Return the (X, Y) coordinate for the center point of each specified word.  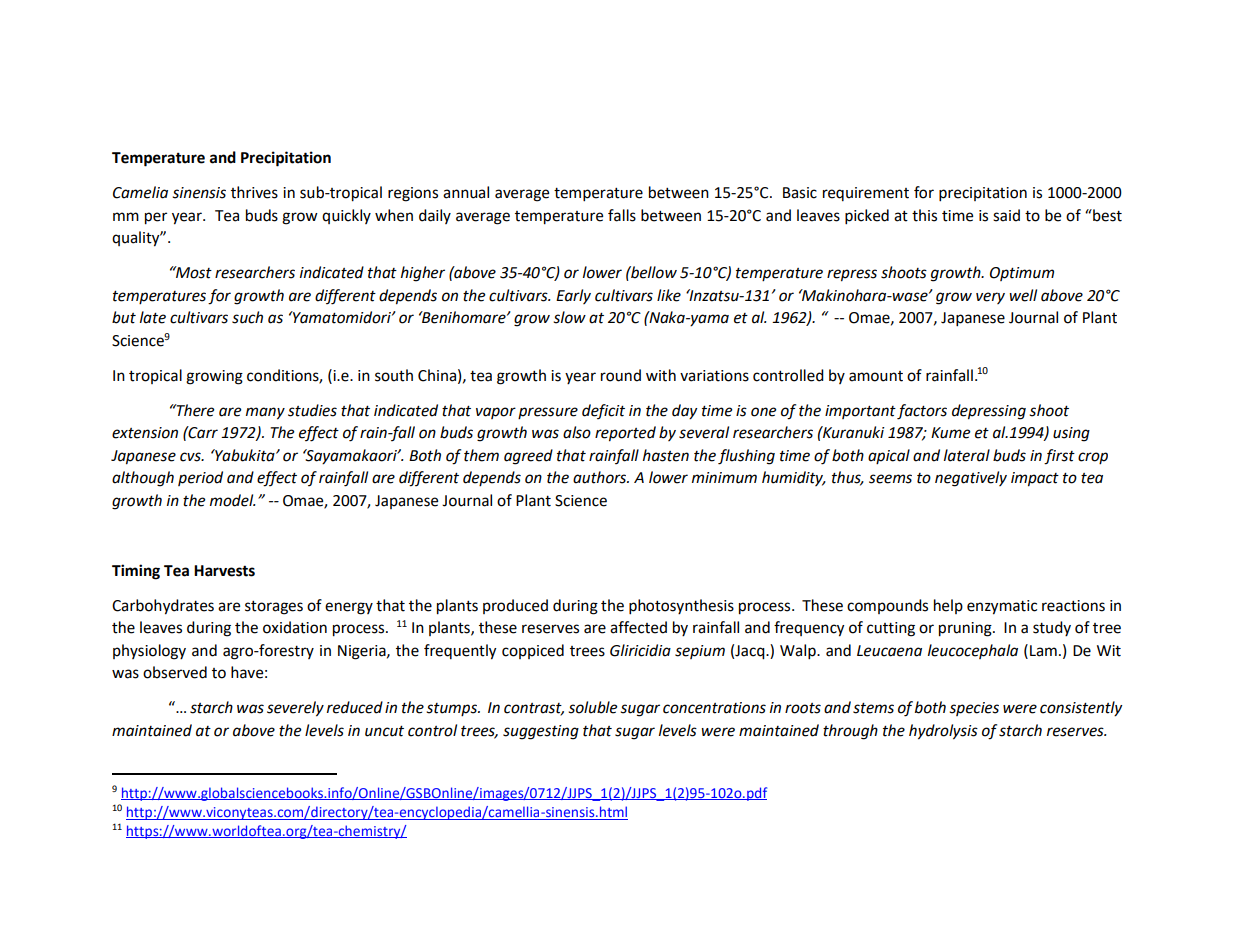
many (265, 413)
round (621, 375)
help (948, 606)
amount (876, 376)
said (1006, 215)
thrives (254, 192)
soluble (593, 707)
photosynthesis (681, 607)
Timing (136, 572)
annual (466, 192)
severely (295, 709)
